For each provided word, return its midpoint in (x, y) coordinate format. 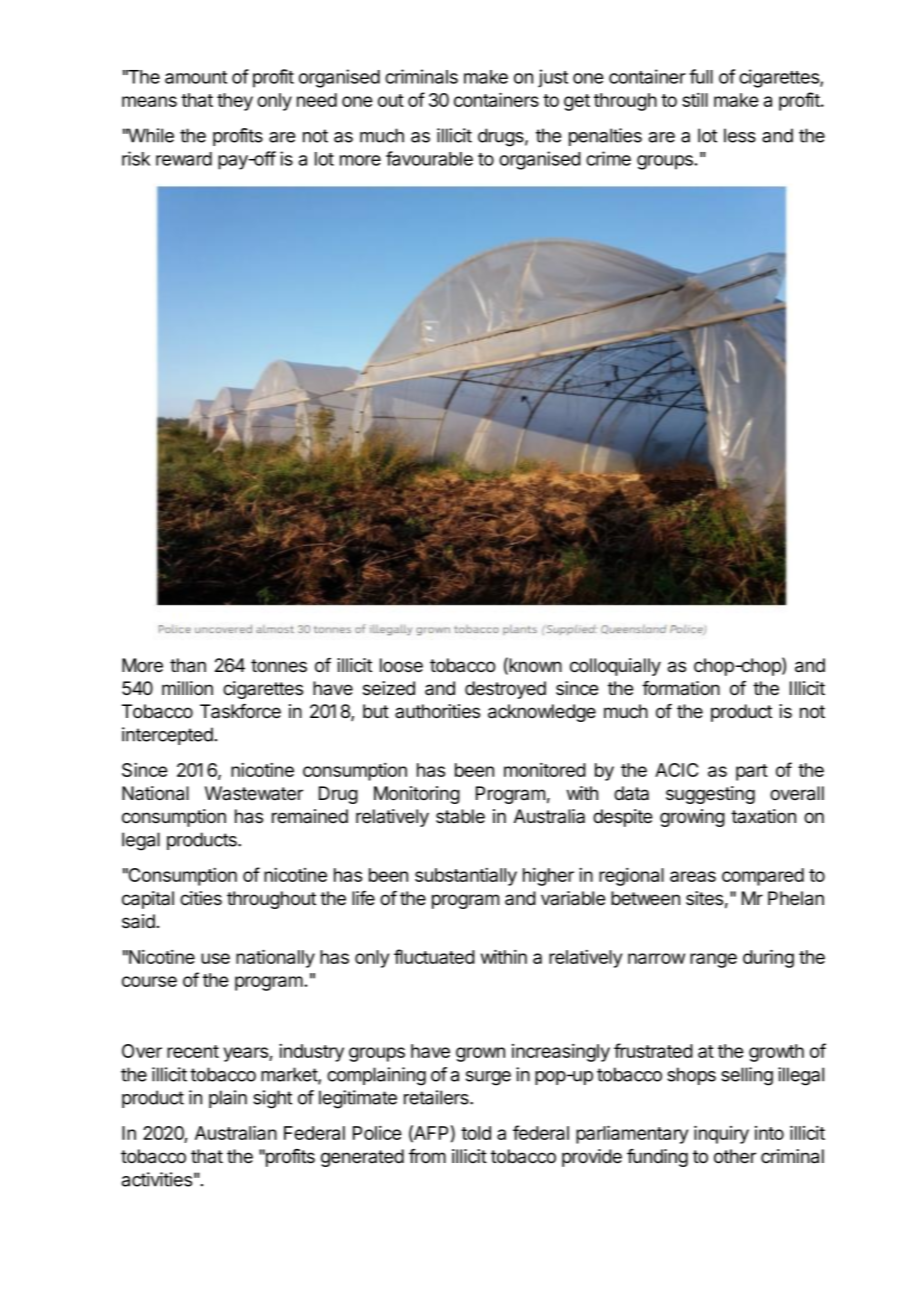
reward (184, 159)
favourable (429, 158)
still (695, 100)
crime (608, 158)
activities (157, 1179)
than (188, 665)
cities (201, 898)
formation (681, 688)
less (740, 135)
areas (693, 876)
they (235, 102)
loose (401, 665)
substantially (466, 877)
